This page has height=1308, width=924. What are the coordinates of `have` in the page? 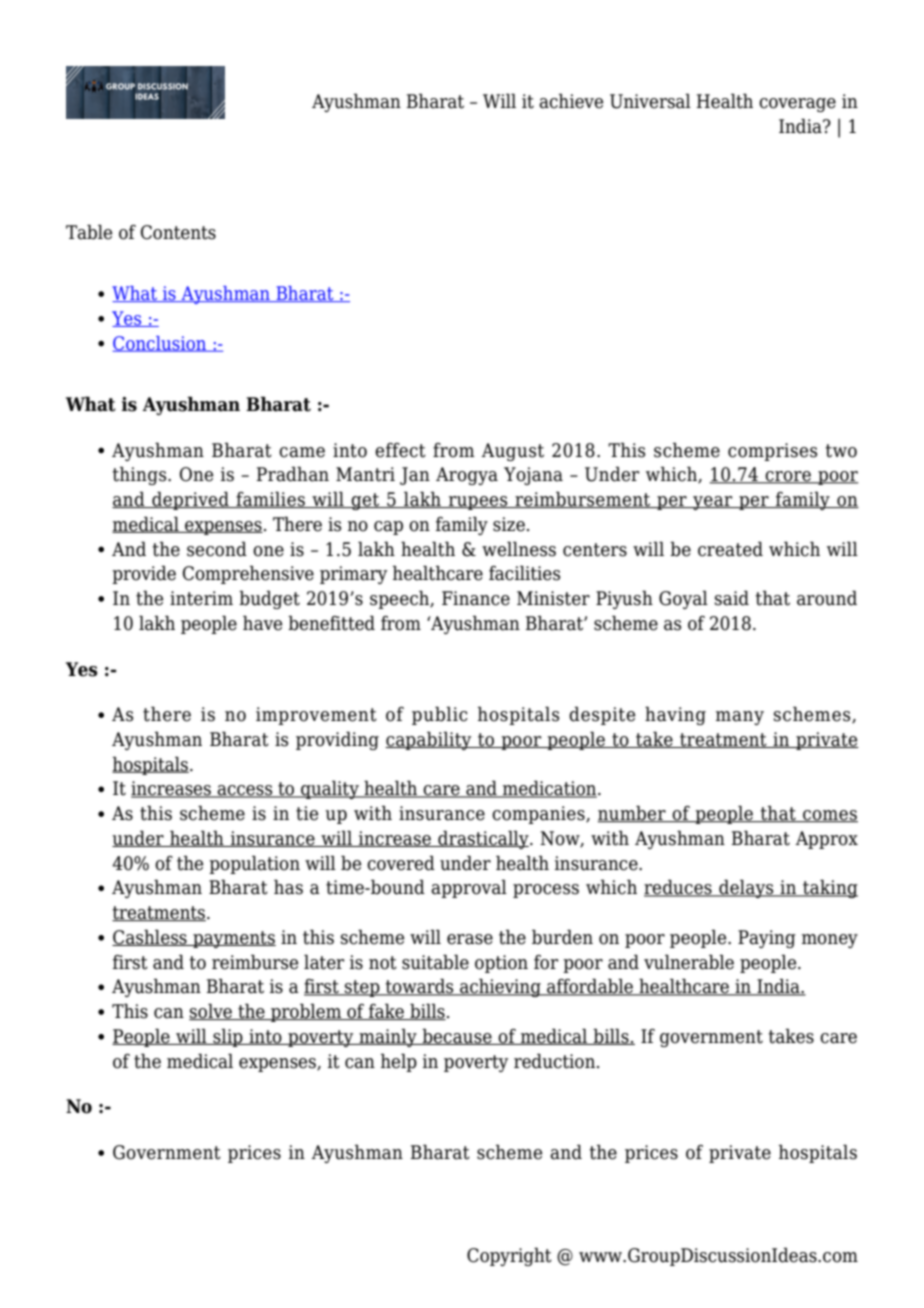 It's located at (262, 623).
